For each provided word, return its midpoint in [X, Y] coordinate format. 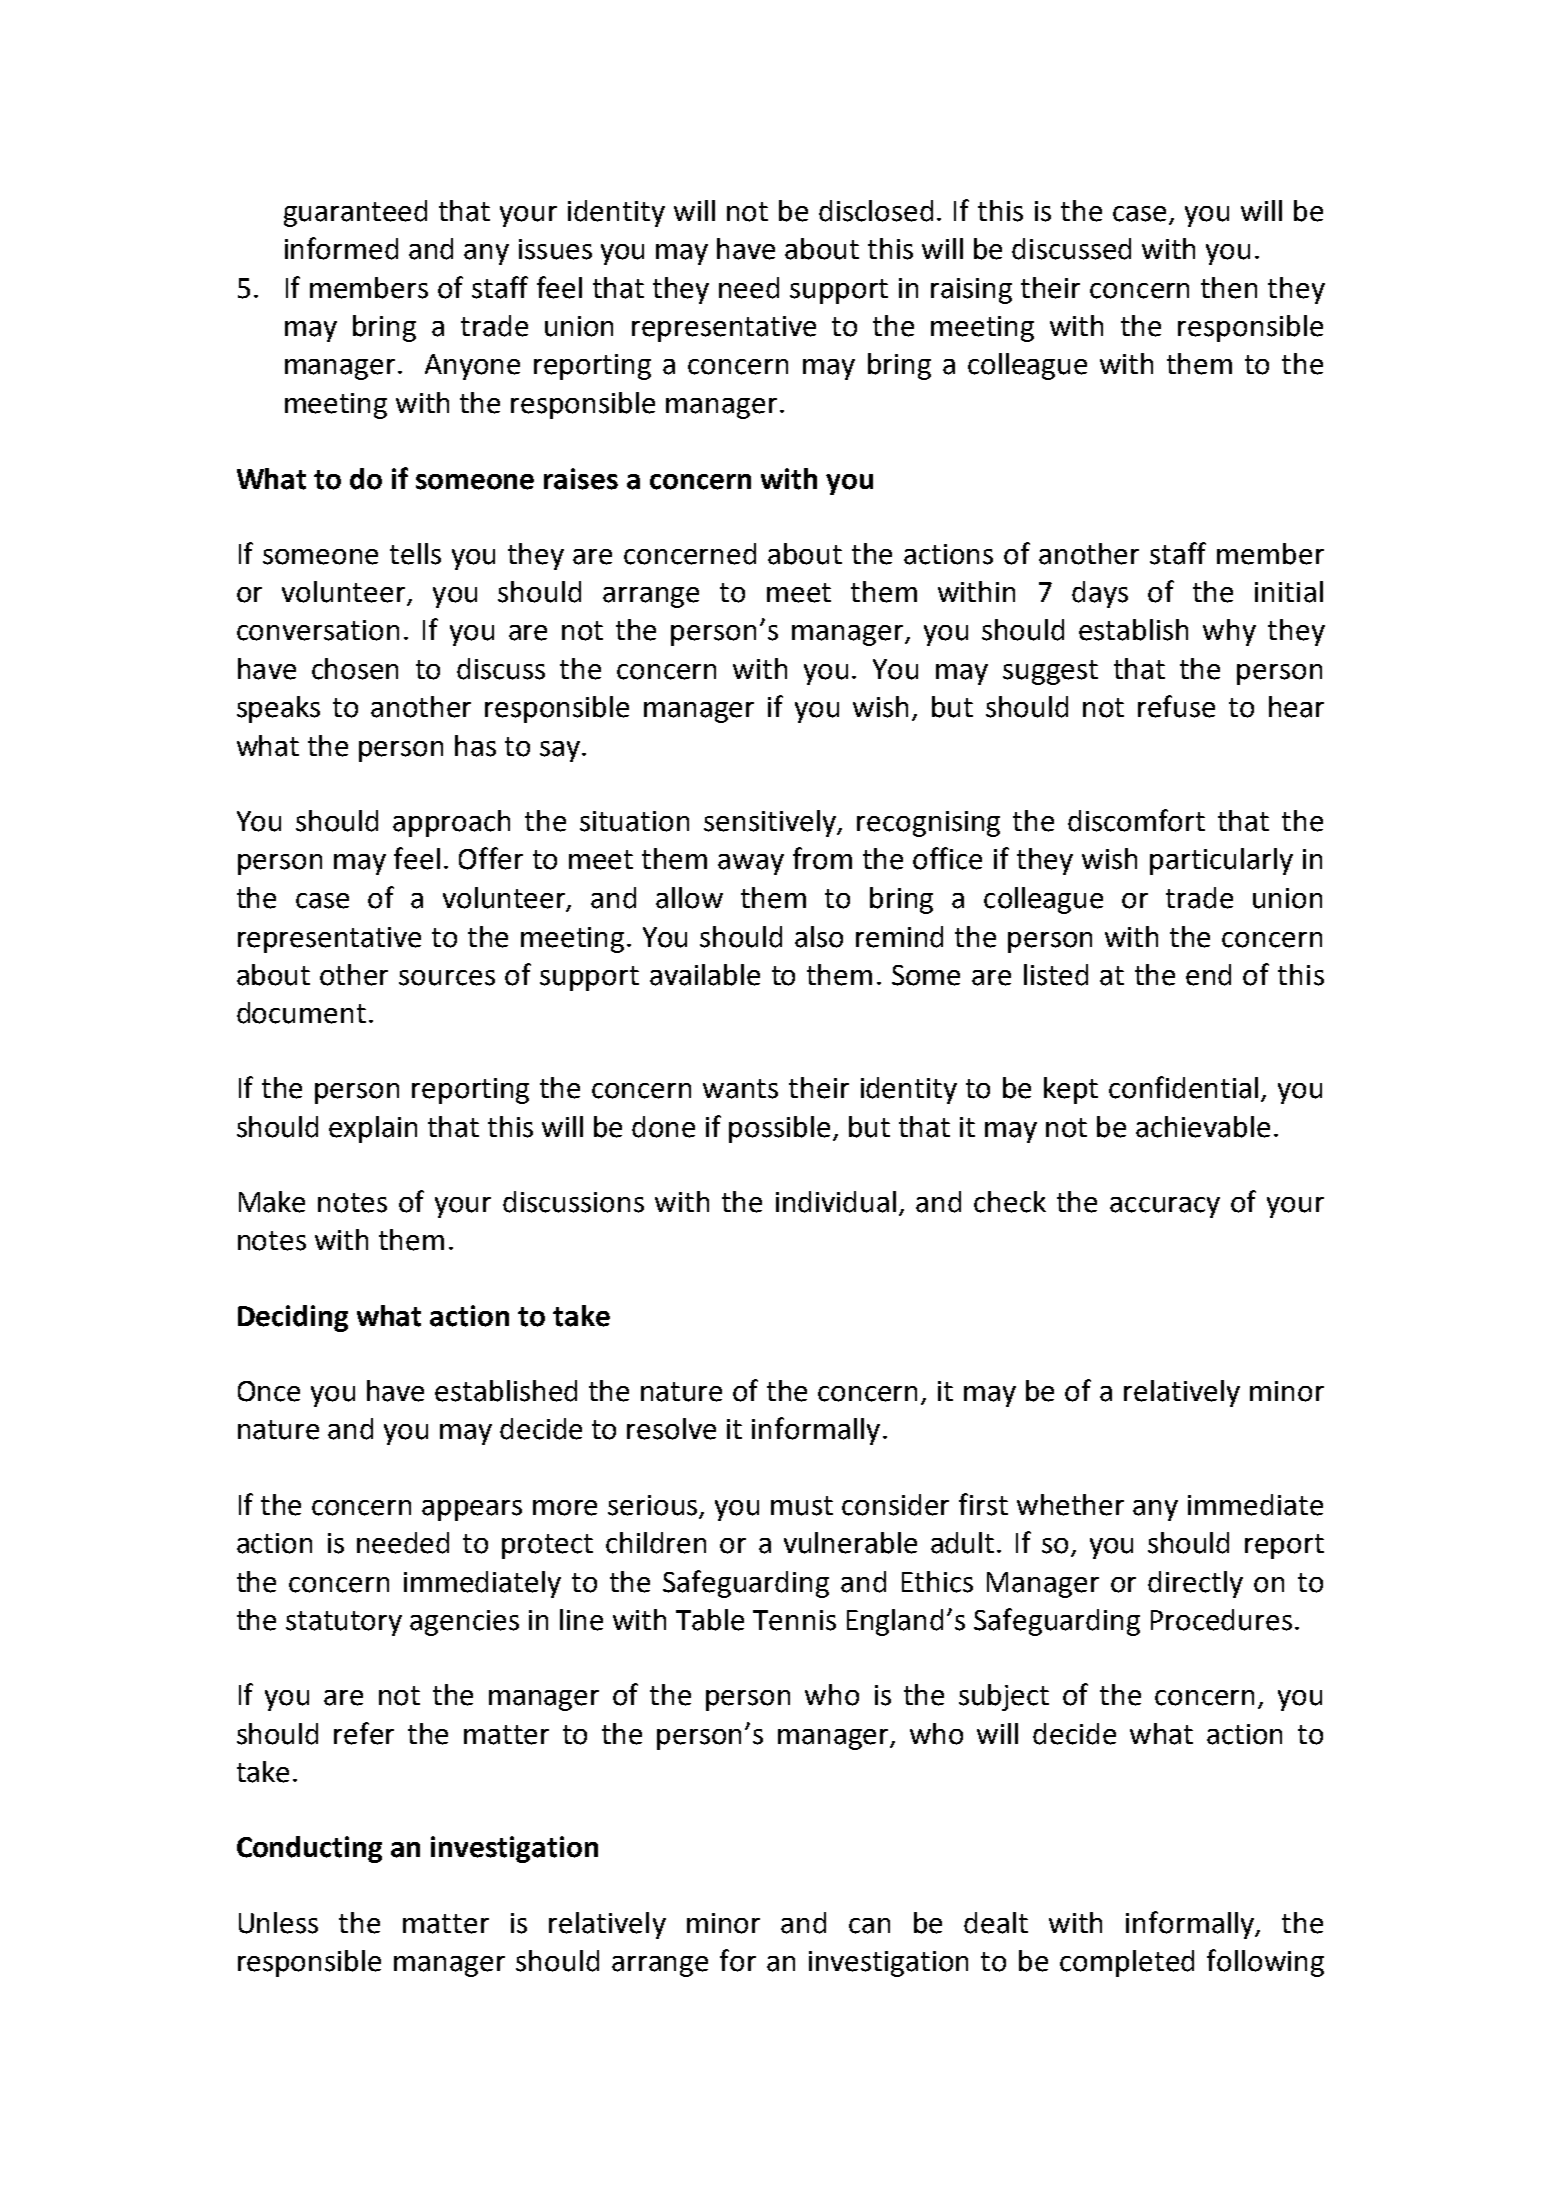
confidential [1183, 1087]
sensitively [771, 823]
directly [1195, 1584]
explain [373, 1129]
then [1229, 288]
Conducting [309, 1849]
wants [740, 1089]
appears [472, 1510]
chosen [355, 669]
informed [341, 248]
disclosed [876, 211]
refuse [1176, 706]
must [802, 1506]
